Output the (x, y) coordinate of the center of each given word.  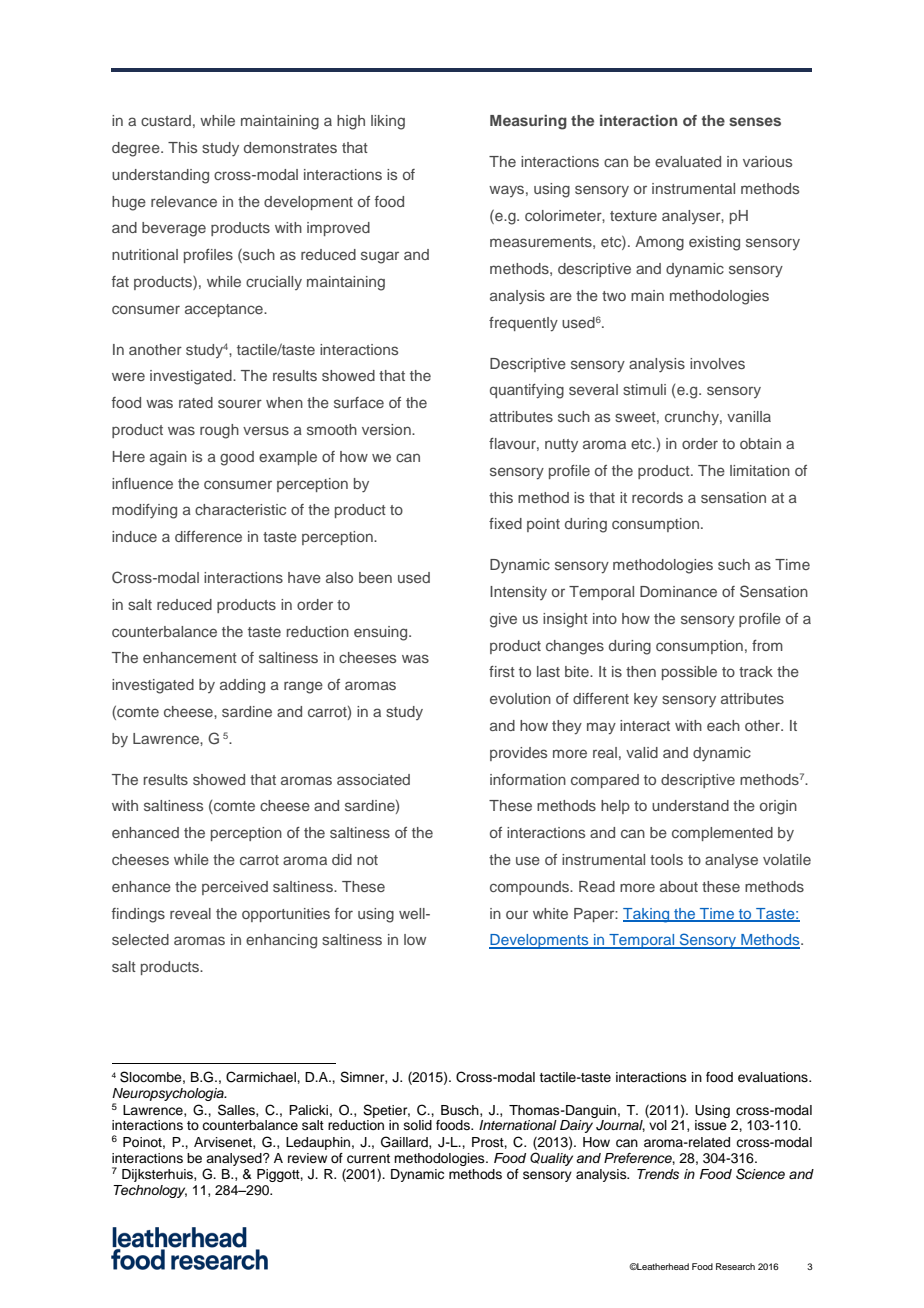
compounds (530, 888)
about (679, 886)
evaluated (688, 161)
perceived (235, 888)
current (368, 1159)
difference (208, 536)
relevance (184, 201)
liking (388, 122)
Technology (150, 1191)
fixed (505, 523)
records (657, 497)
